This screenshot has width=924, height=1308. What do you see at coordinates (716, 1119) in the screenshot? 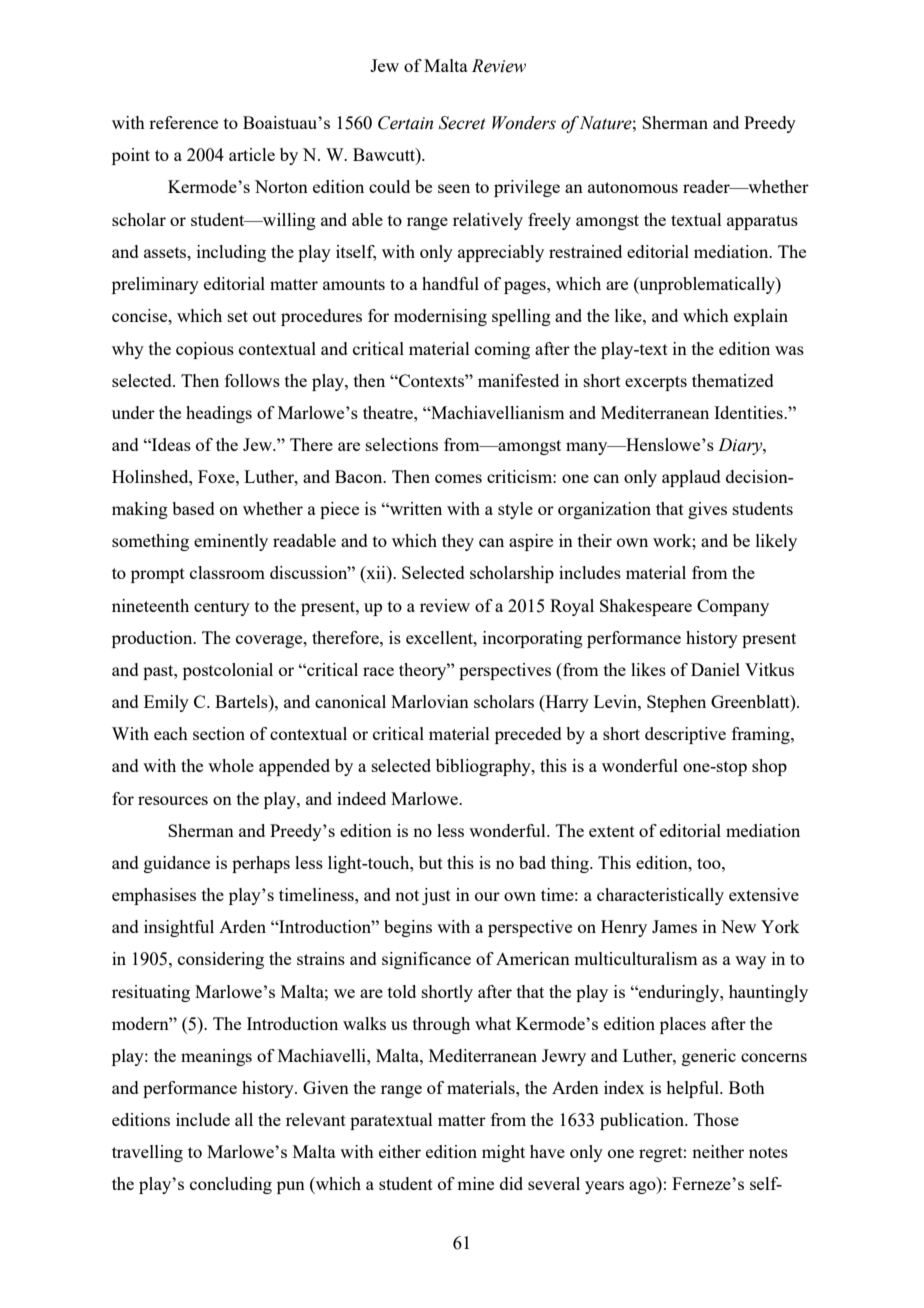
I see `Those` at bounding box center [716, 1119].
